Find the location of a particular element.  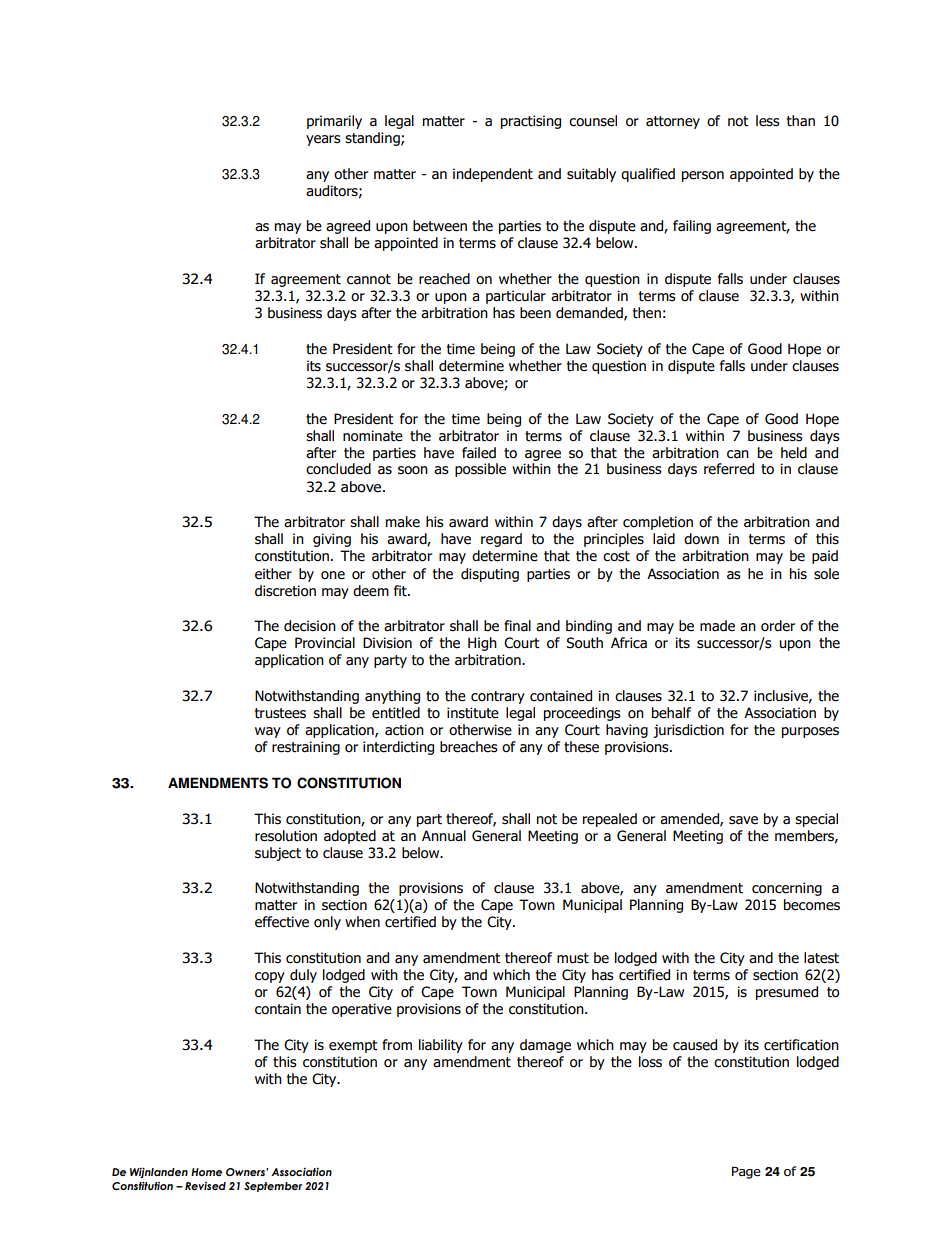

concerning is located at coordinates (787, 889).
